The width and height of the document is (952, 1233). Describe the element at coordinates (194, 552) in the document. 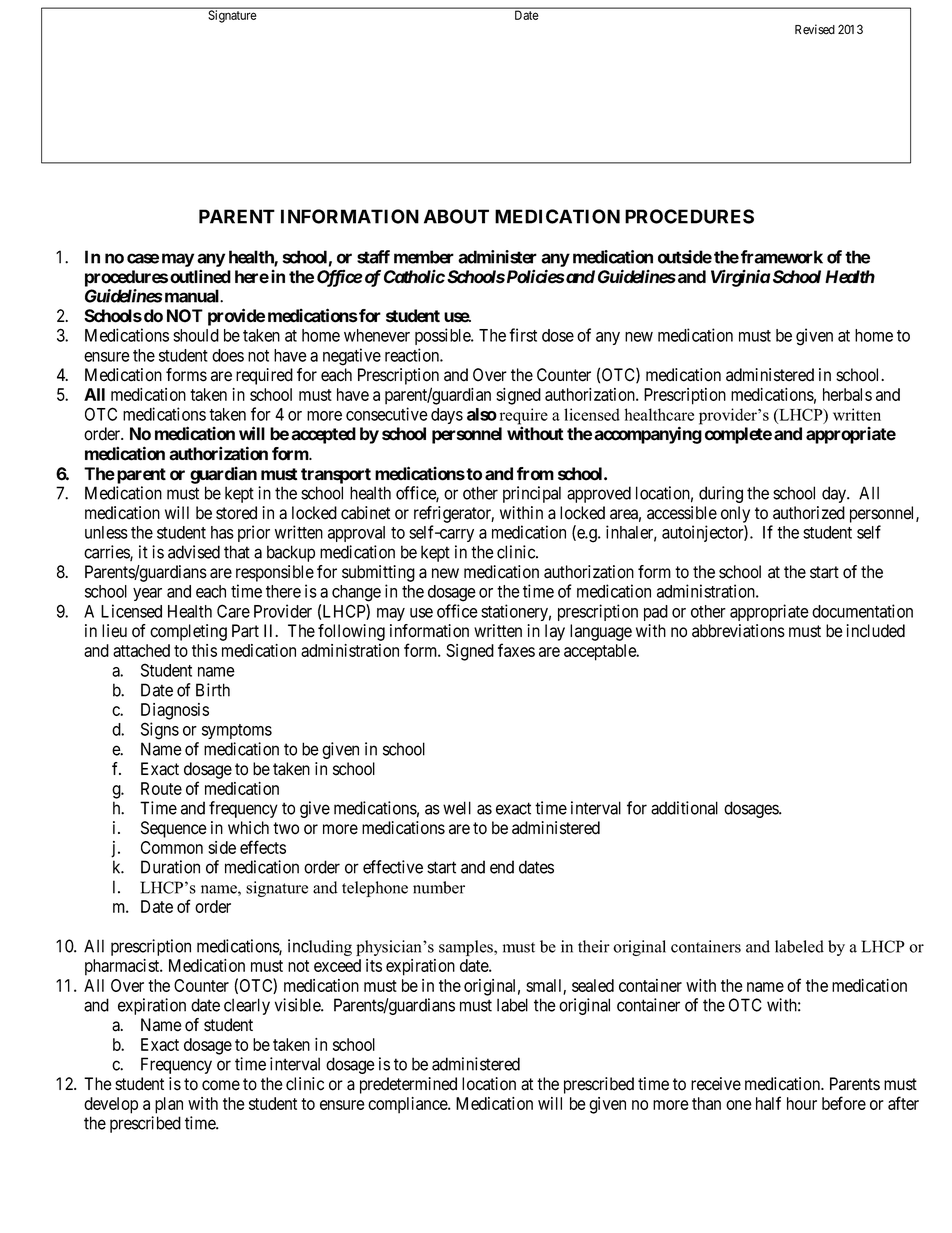

I see `advised` at that location.
